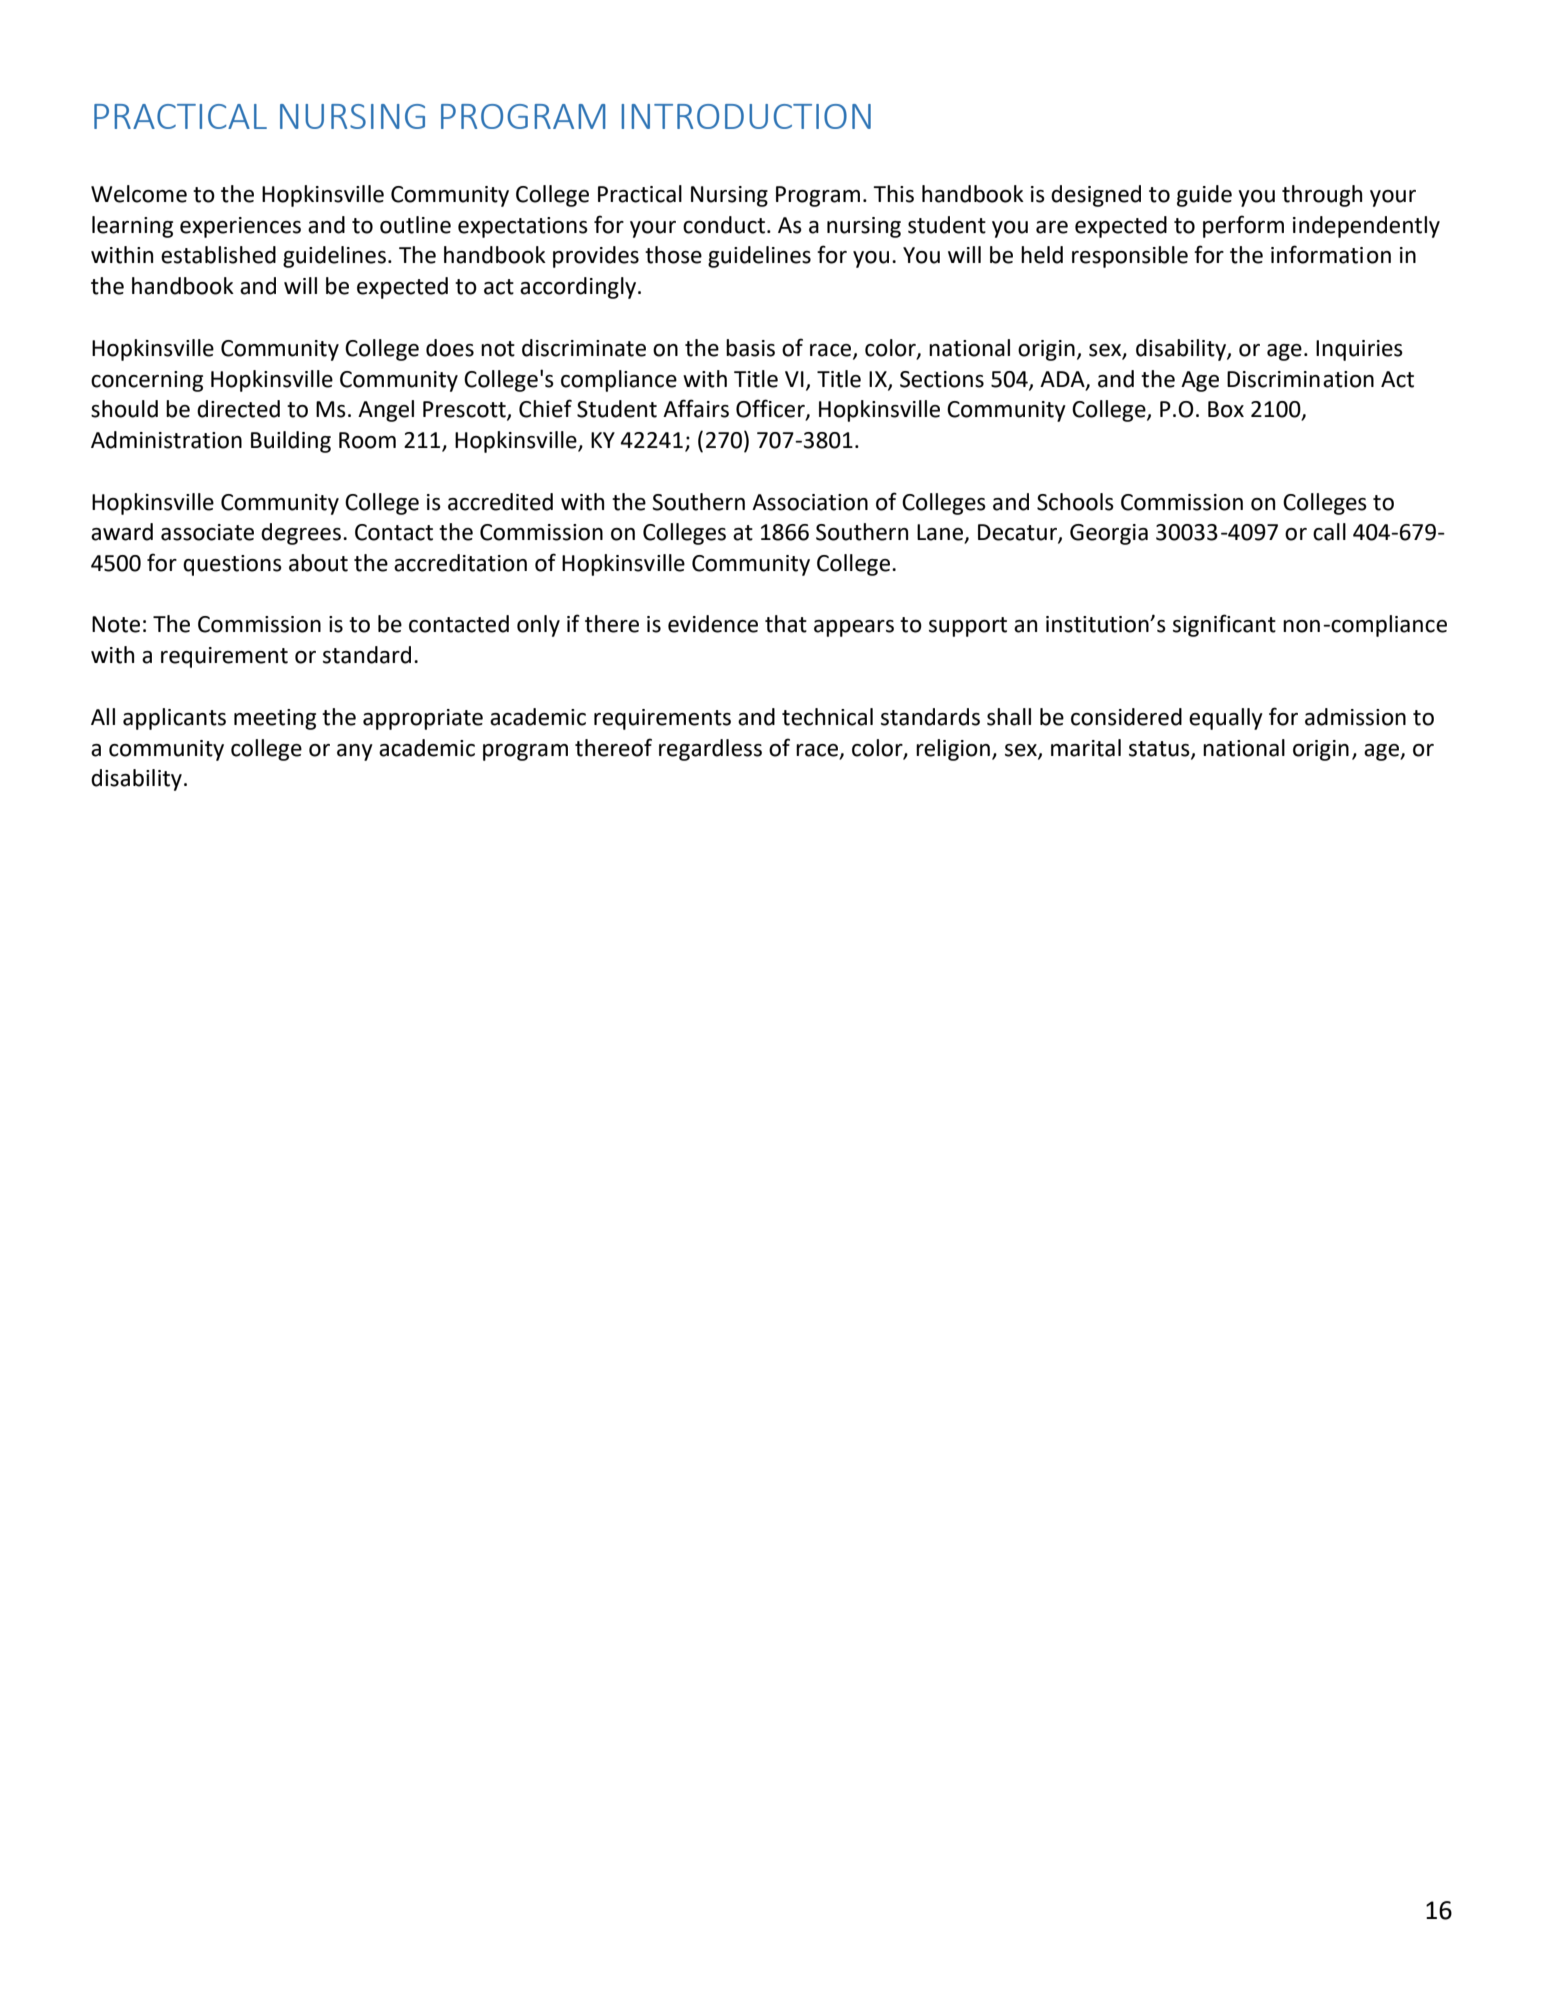 This screenshot has width=1543, height=1996. What do you see at coordinates (710, 750) in the screenshot?
I see `regardless` at bounding box center [710, 750].
